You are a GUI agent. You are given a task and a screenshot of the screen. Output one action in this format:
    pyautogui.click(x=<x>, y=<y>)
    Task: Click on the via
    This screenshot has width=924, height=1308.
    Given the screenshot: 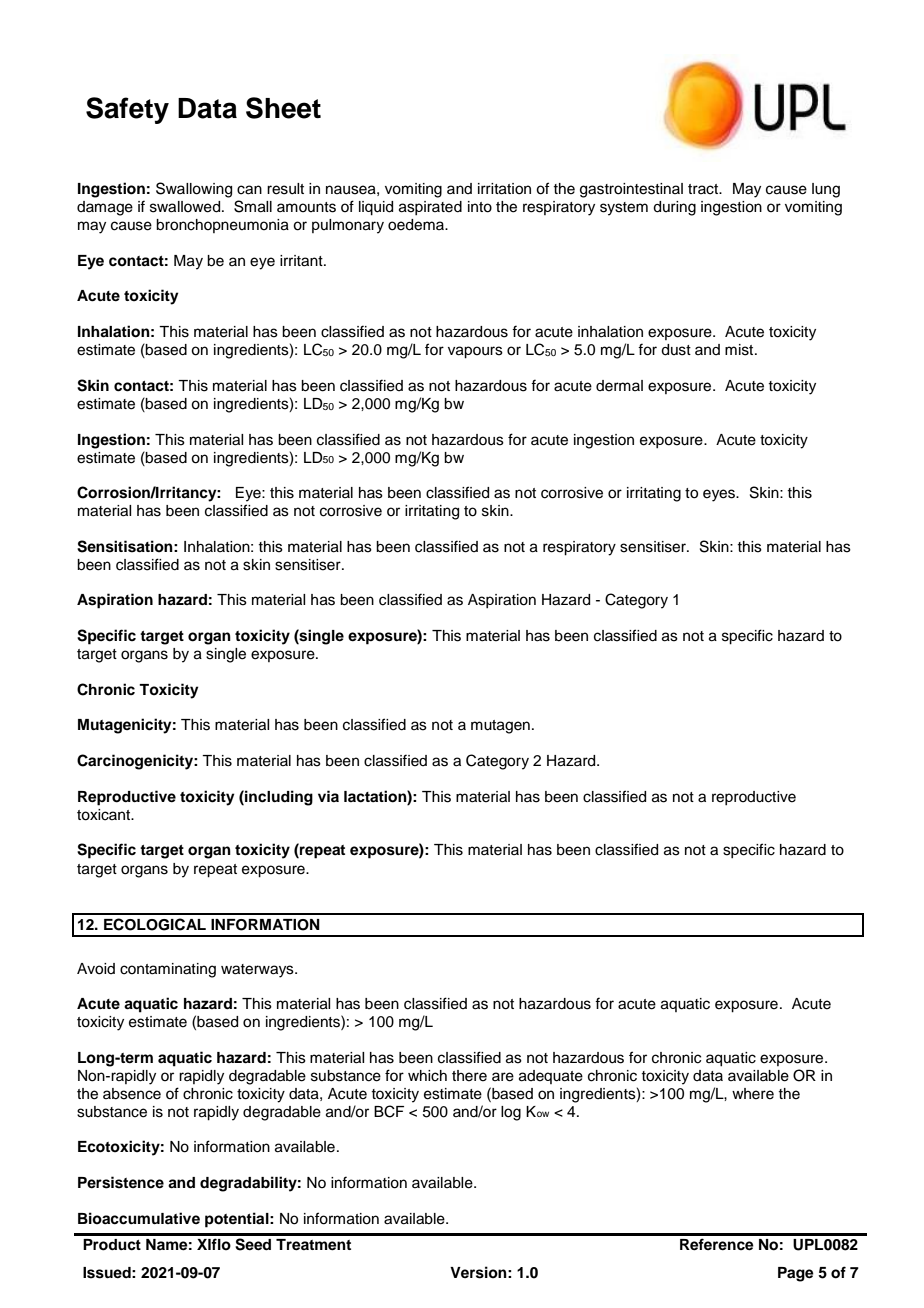 What is the action you would take?
    pyautogui.click(x=328, y=796)
